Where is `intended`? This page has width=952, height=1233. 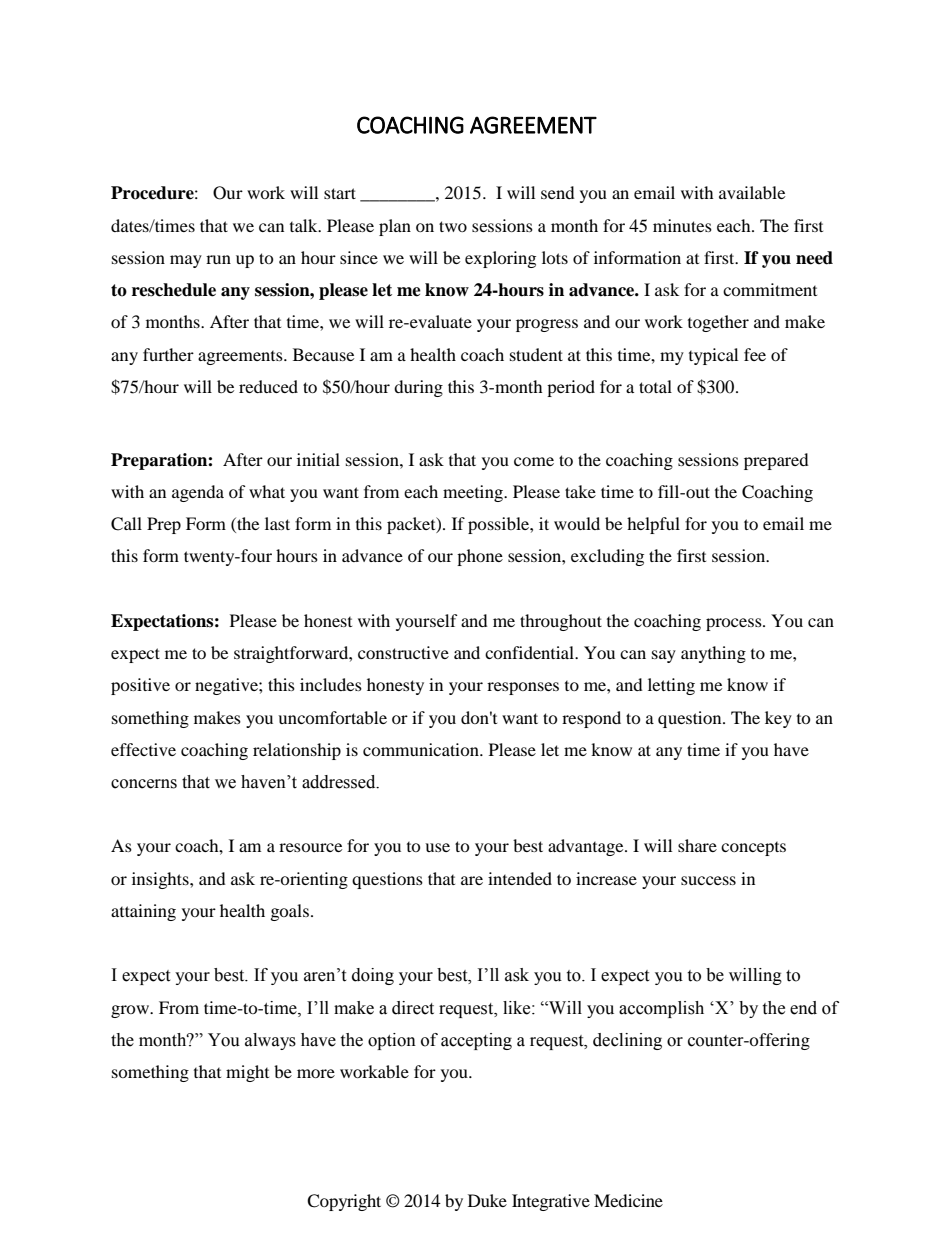
intended is located at coordinates (520, 878).
